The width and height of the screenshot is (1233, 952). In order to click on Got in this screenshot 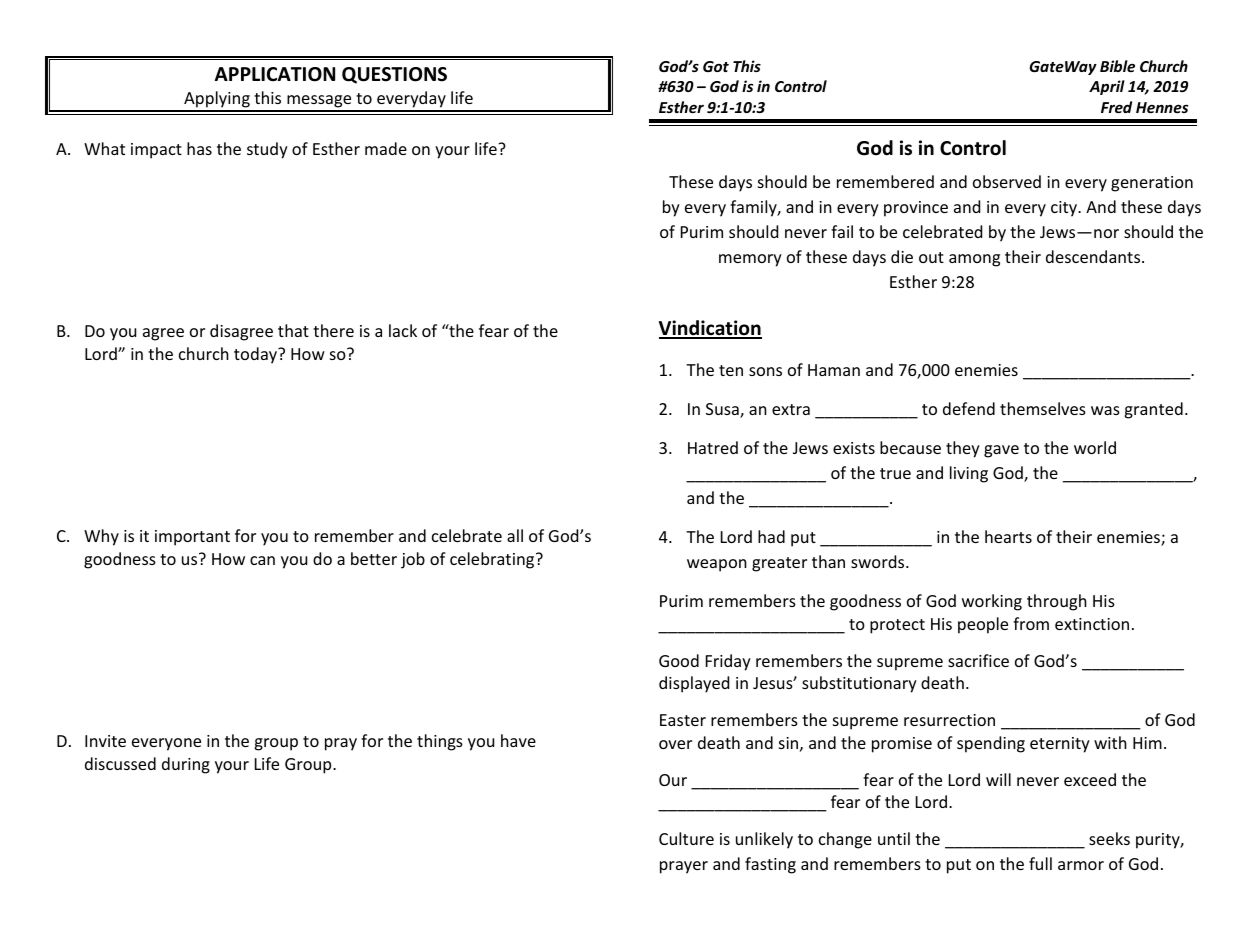, I will do `click(716, 66)`.
